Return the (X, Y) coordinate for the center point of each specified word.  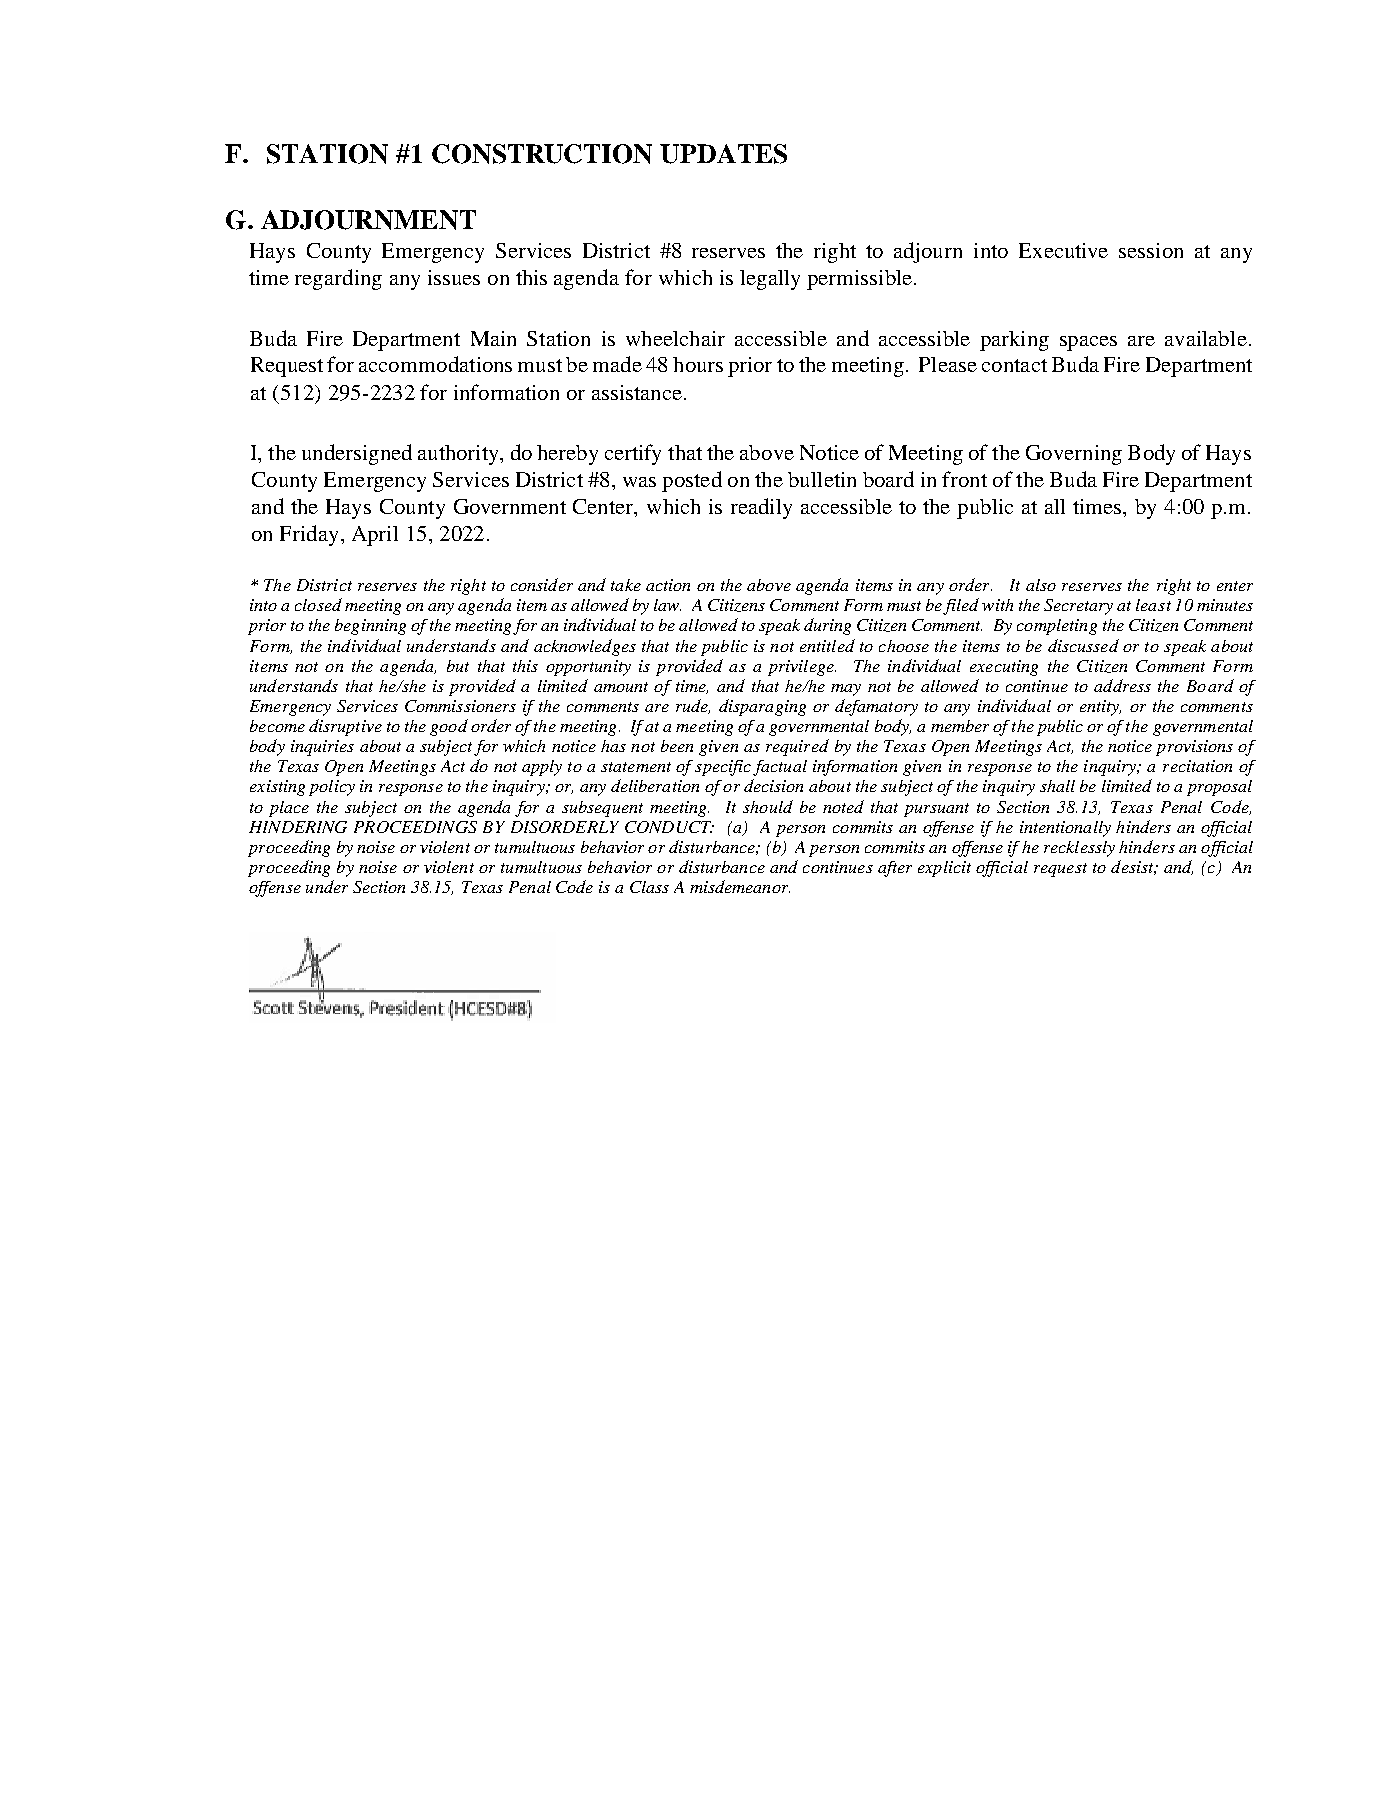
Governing (1074, 455)
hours (698, 364)
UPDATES (723, 154)
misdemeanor (740, 886)
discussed (1083, 645)
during (827, 626)
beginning (370, 627)
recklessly (1079, 849)
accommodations (435, 364)
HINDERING (298, 827)
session (1151, 250)
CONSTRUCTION (542, 154)
